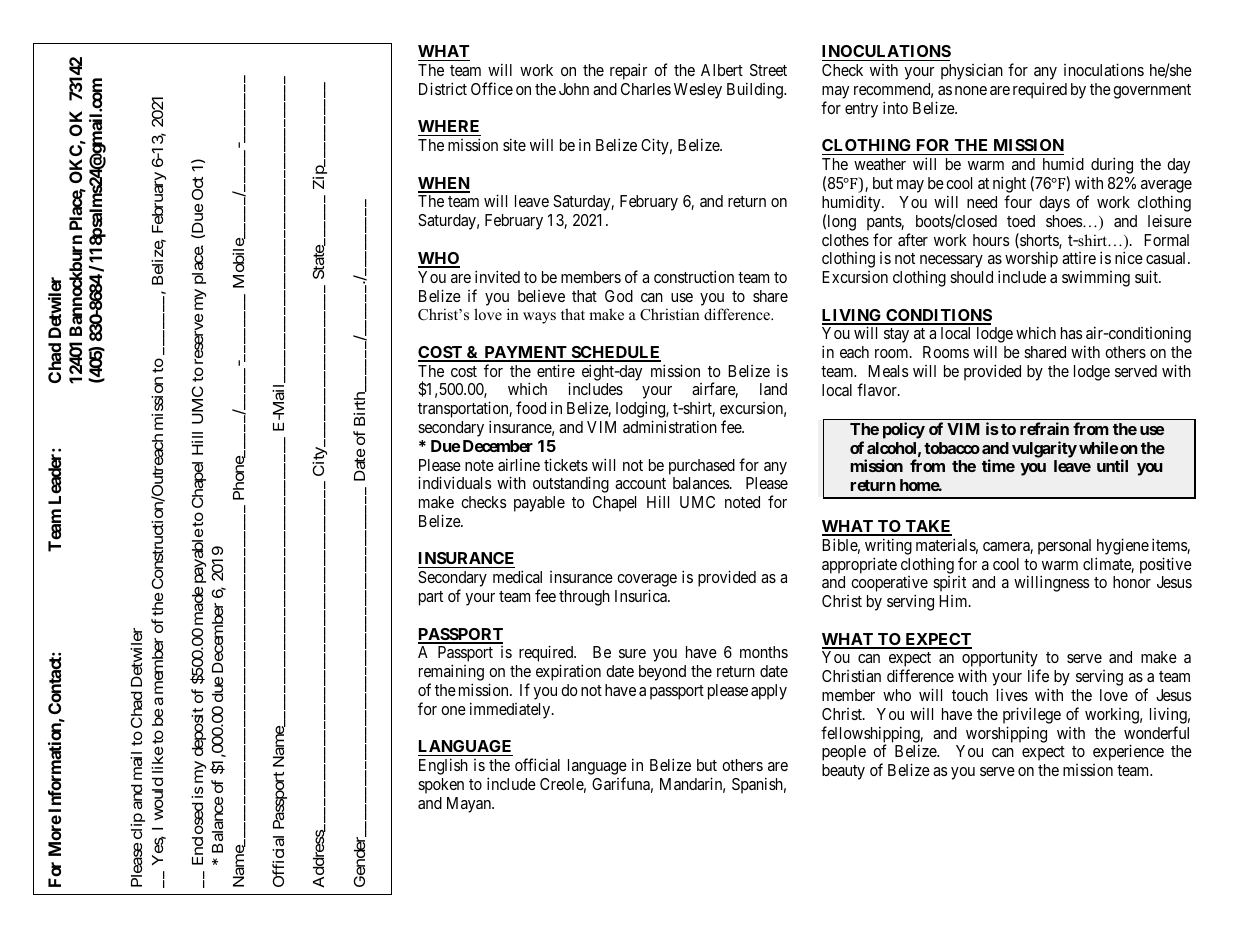  I want to click on Street, so click(768, 70).
